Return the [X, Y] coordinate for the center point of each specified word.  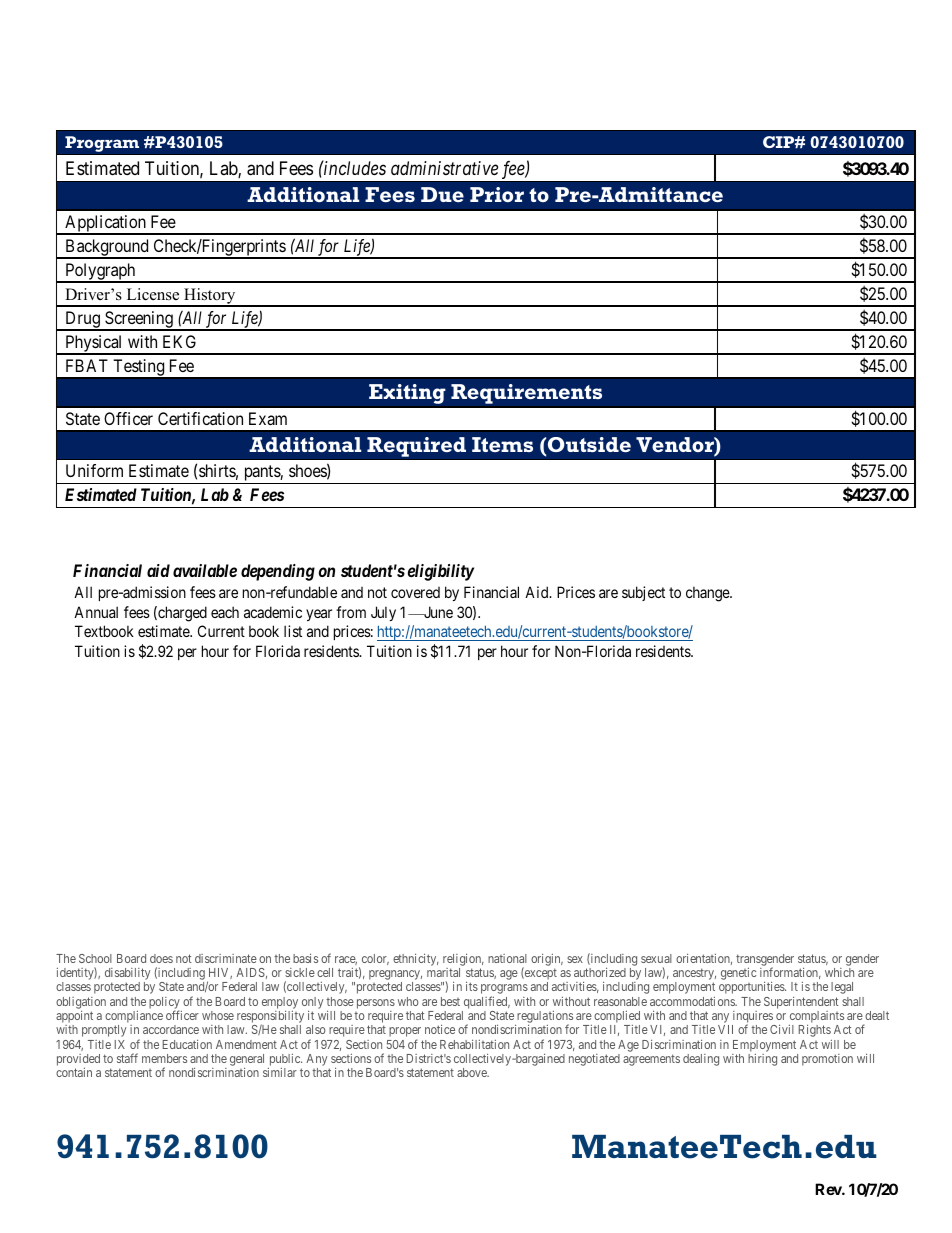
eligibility [440, 572]
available [205, 570]
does [161, 958]
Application [105, 225]
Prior [497, 194]
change [708, 594]
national [507, 958]
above [473, 1072]
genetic [739, 974]
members [164, 1058]
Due [442, 194]
